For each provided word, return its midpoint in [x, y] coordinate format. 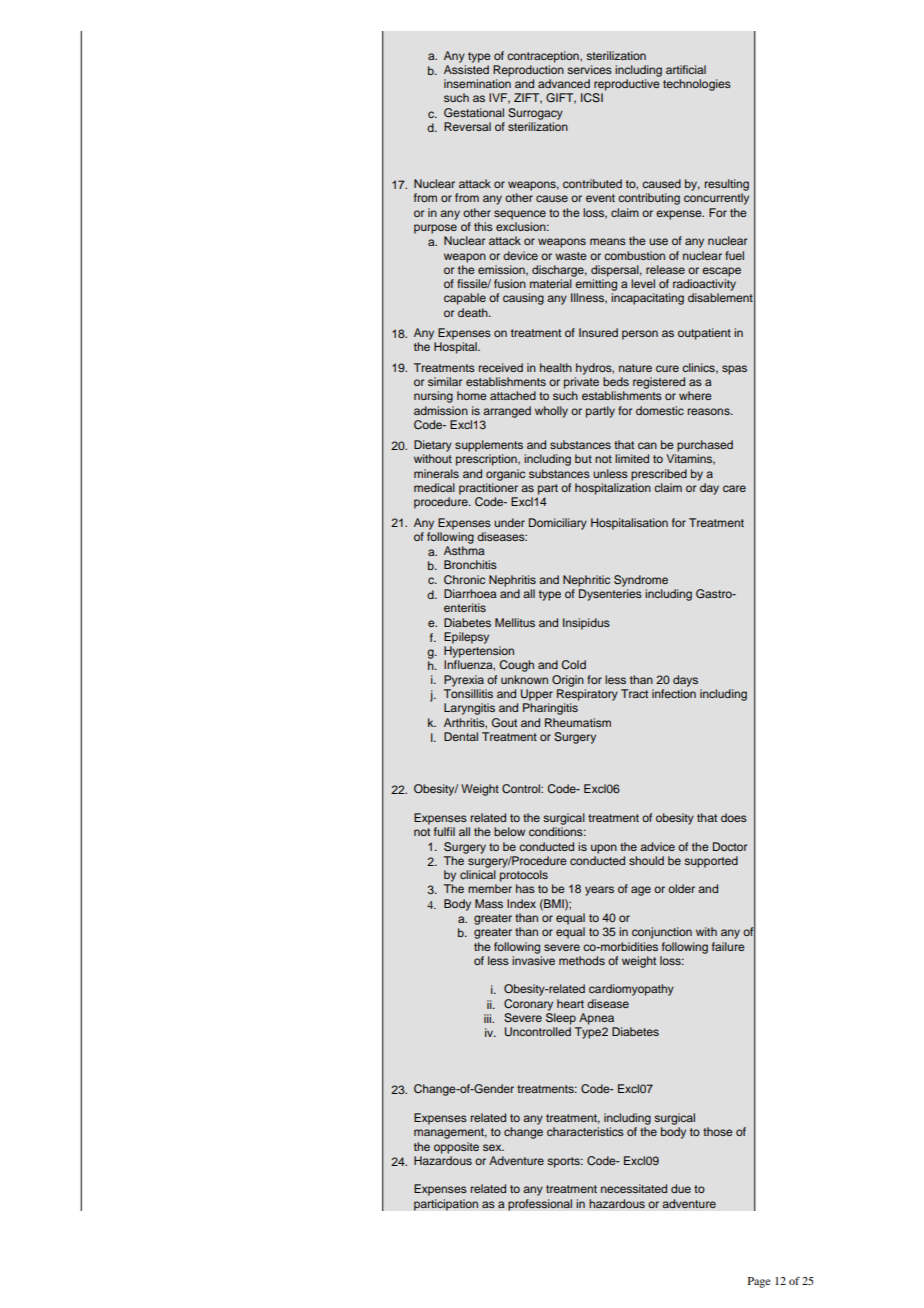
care [734, 488]
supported [711, 862]
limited [632, 458]
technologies [697, 85]
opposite [456, 1148]
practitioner [488, 489]
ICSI [592, 98]
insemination [477, 83]
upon [604, 849]
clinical [478, 874]
